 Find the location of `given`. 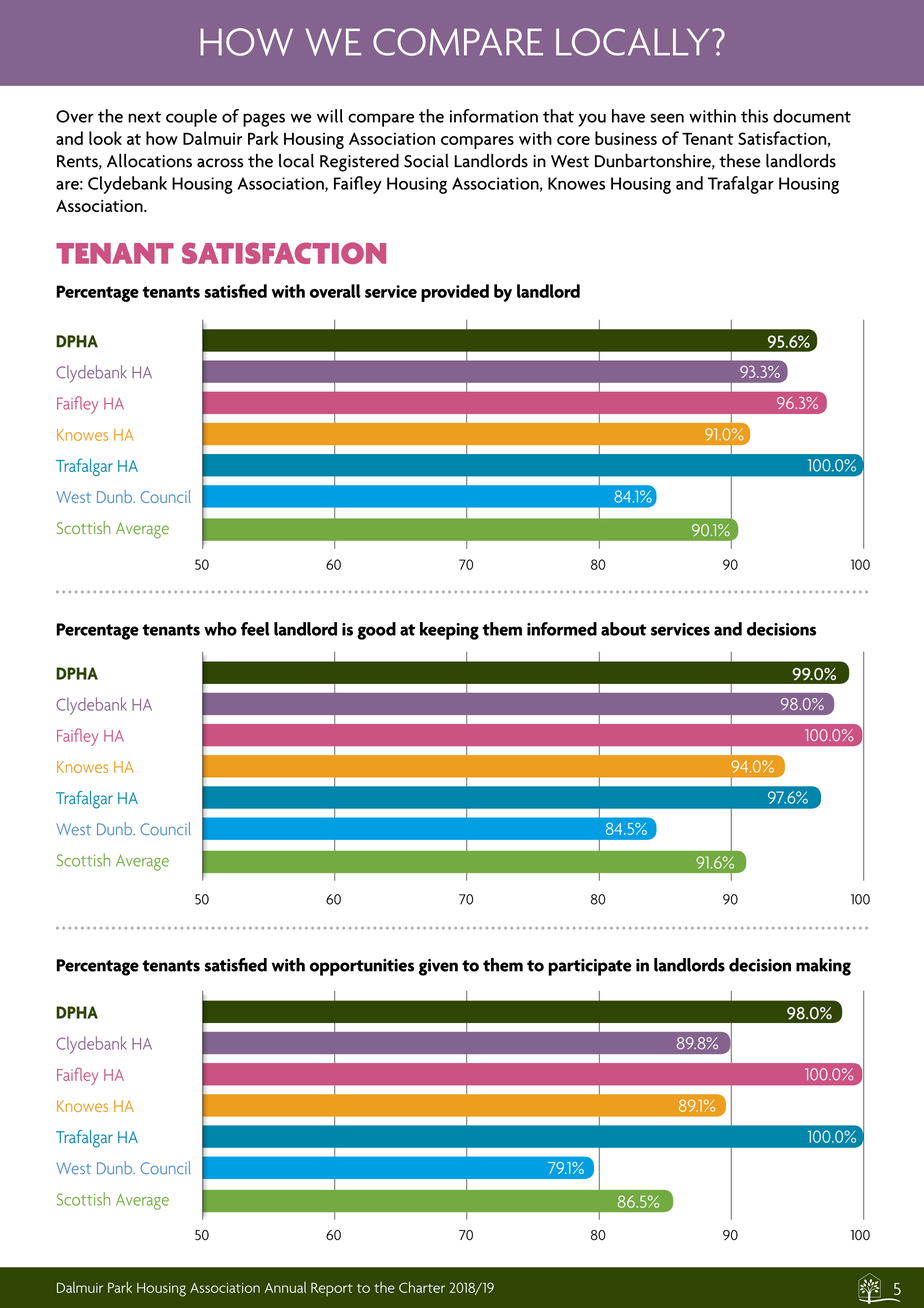

given is located at coordinates (438, 967).
